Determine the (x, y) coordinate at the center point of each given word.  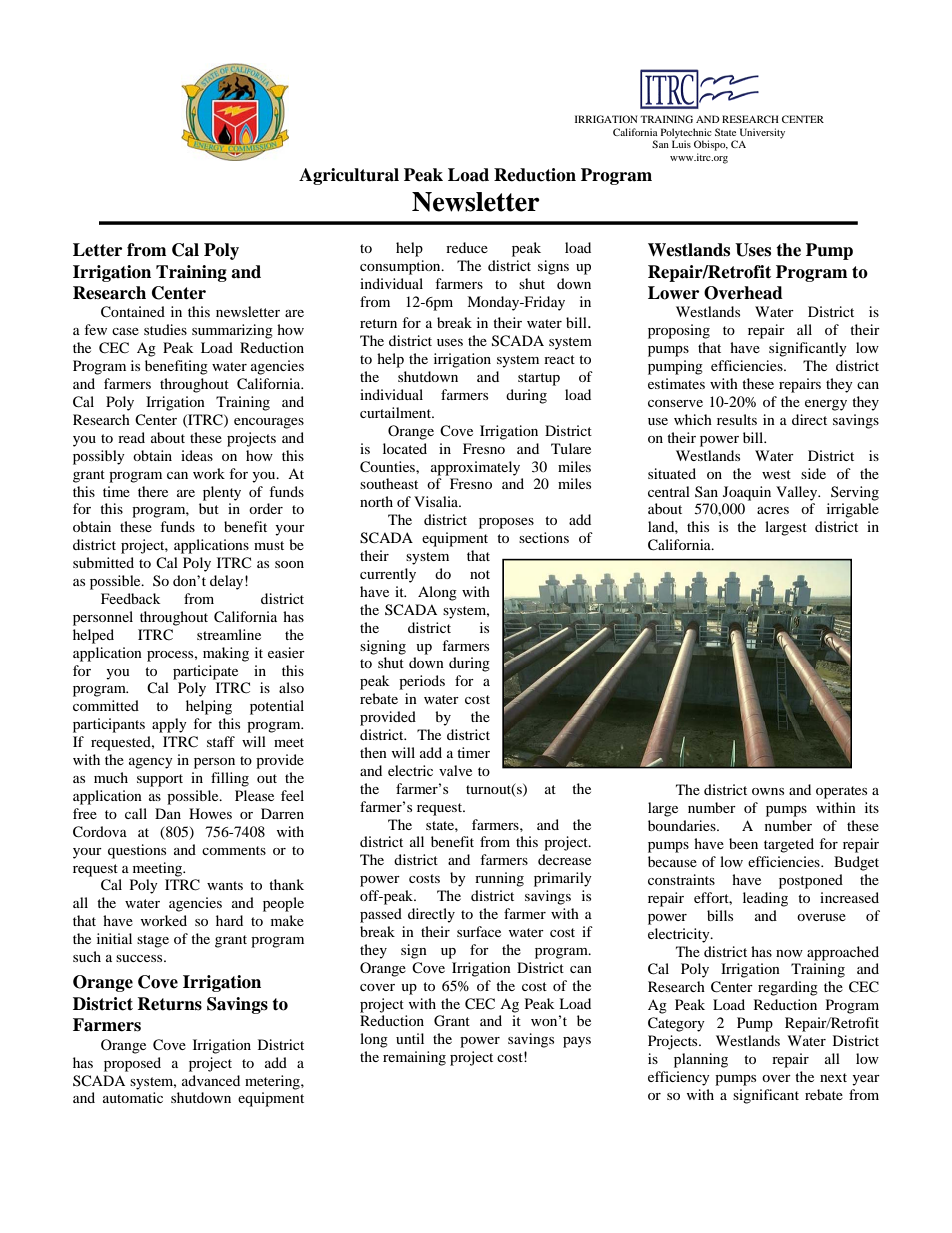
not (480, 574)
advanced (211, 1080)
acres (773, 510)
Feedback (131, 598)
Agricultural (349, 176)
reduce (467, 247)
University (762, 133)
